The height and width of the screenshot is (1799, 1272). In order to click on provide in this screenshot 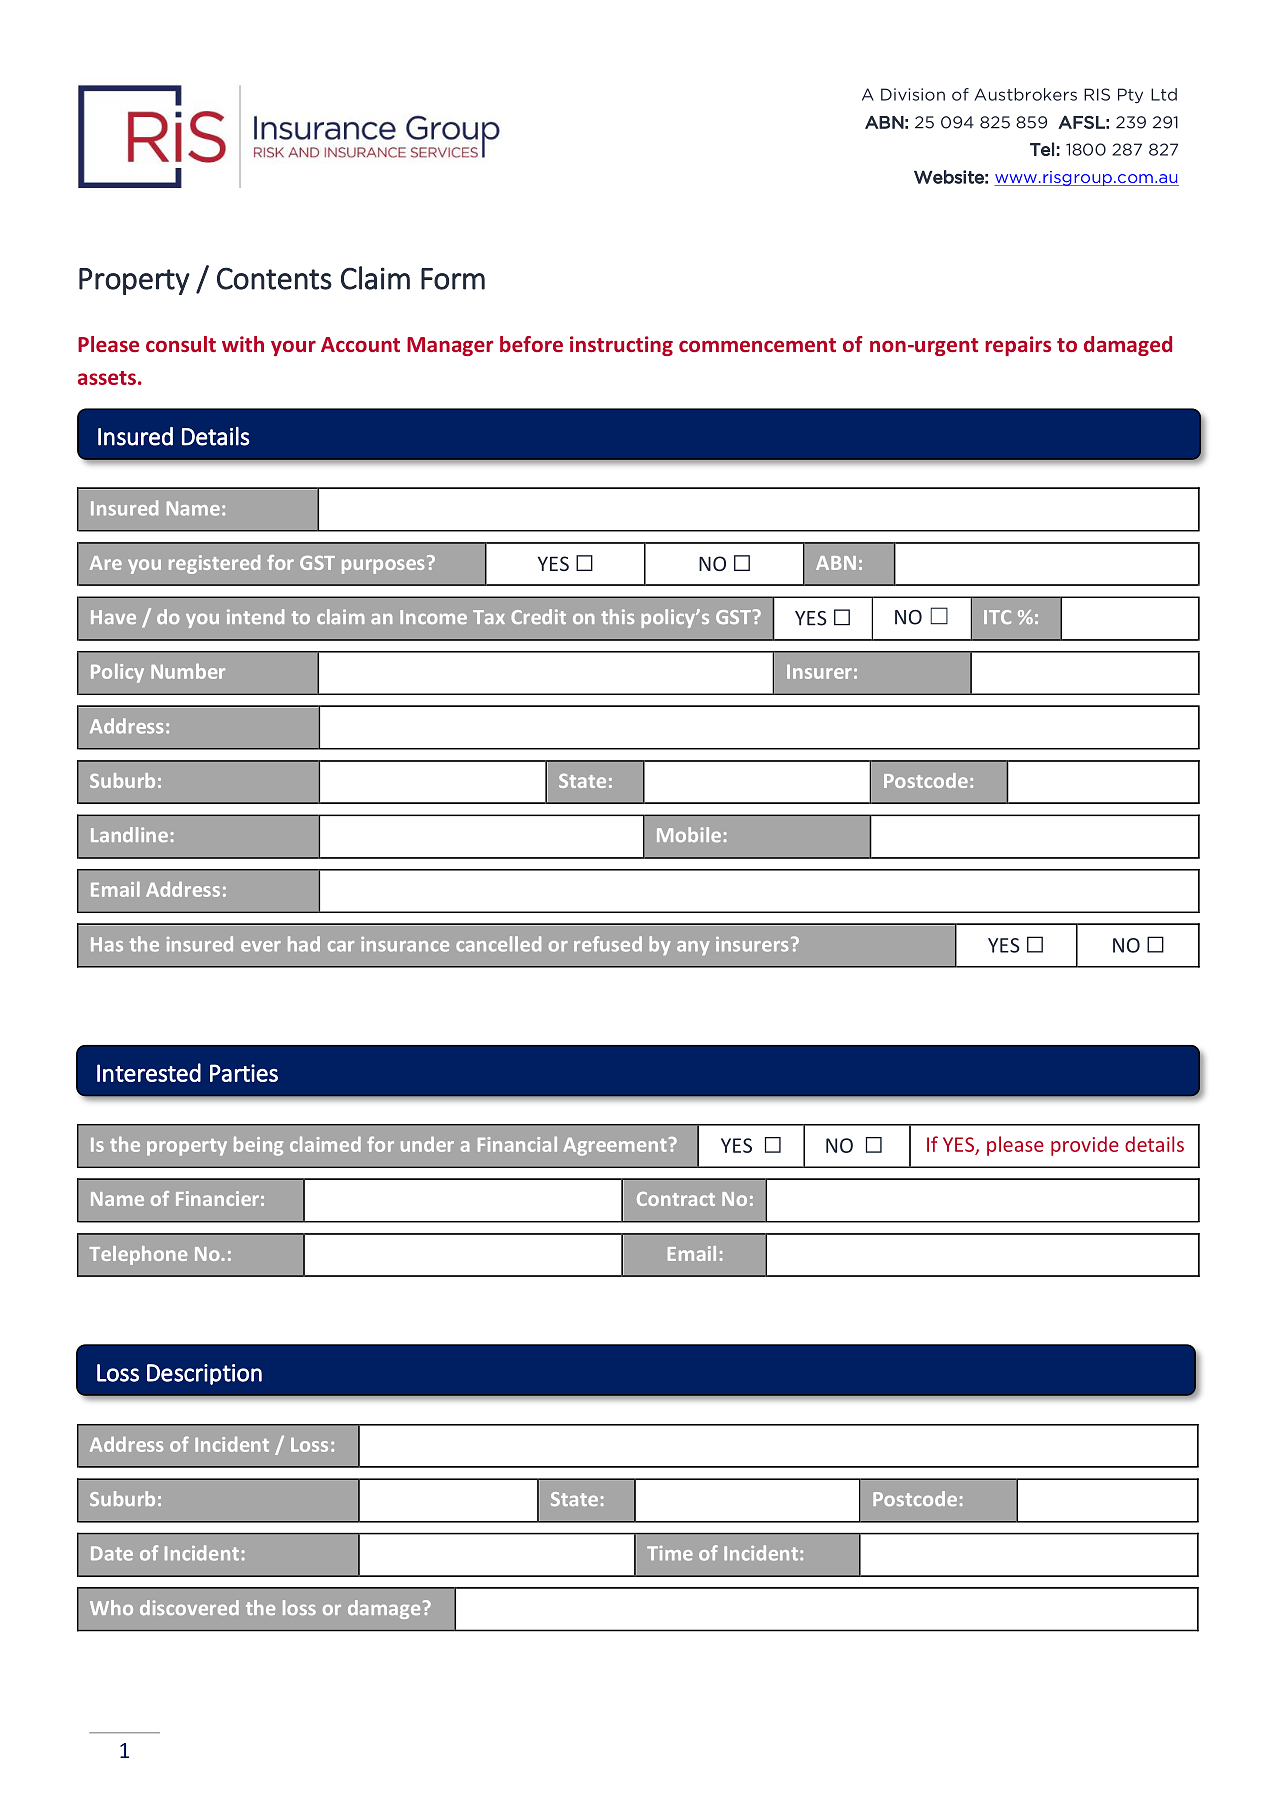, I will do `click(1085, 1146)`.
